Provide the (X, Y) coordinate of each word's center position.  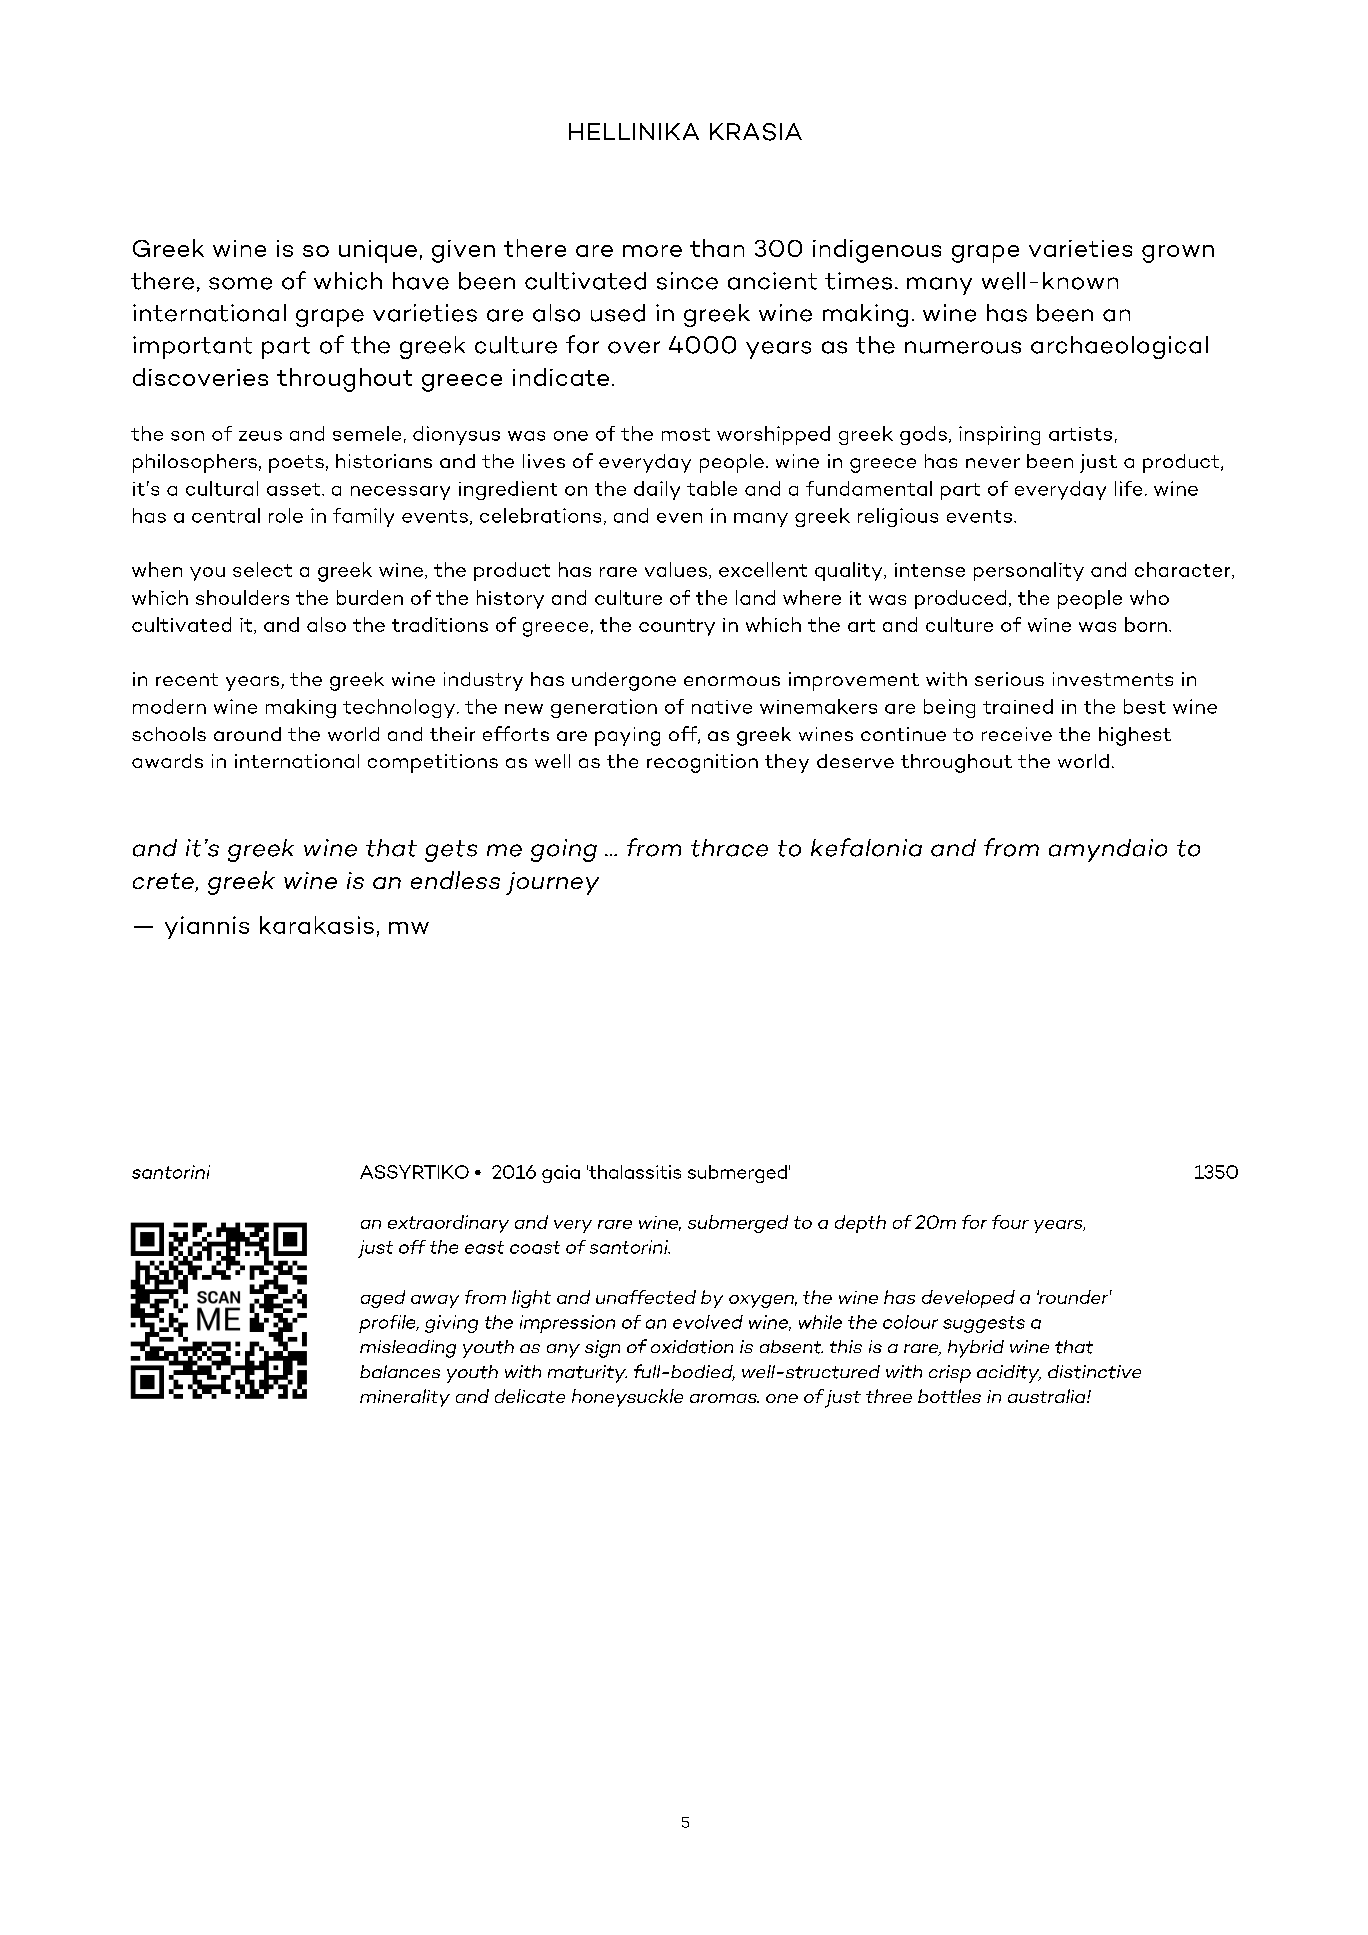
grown (1178, 254)
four (1010, 1222)
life (1128, 488)
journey (552, 883)
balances (400, 1371)
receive (1017, 734)
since (687, 281)
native (722, 707)
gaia (561, 1174)
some (240, 283)
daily (657, 490)
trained (1018, 706)
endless (455, 880)
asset (295, 489)
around (247, 734)
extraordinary (448, 1224)
